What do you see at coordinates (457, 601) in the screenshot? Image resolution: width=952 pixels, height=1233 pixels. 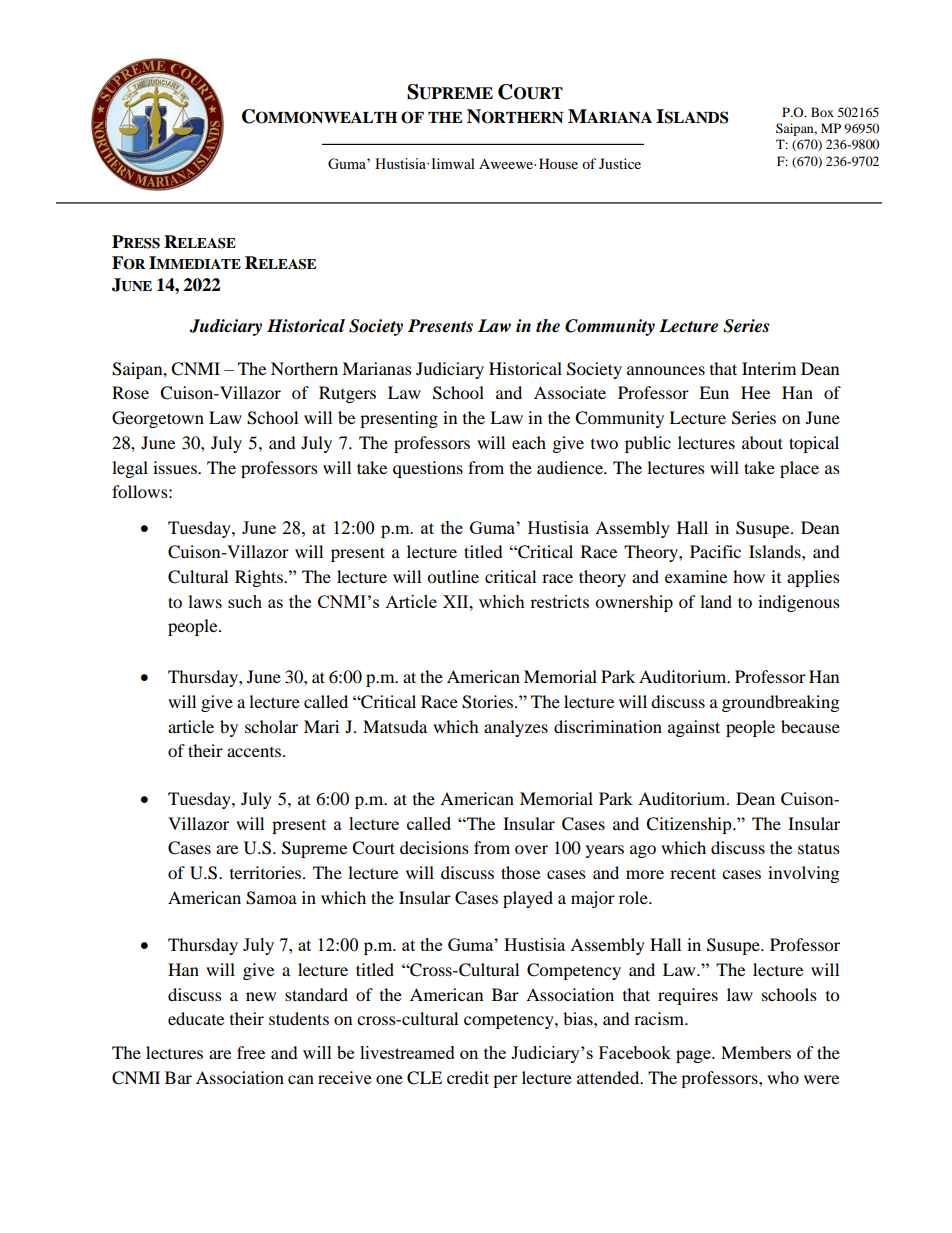 I see `XII` at bounding box center [457, 601].
